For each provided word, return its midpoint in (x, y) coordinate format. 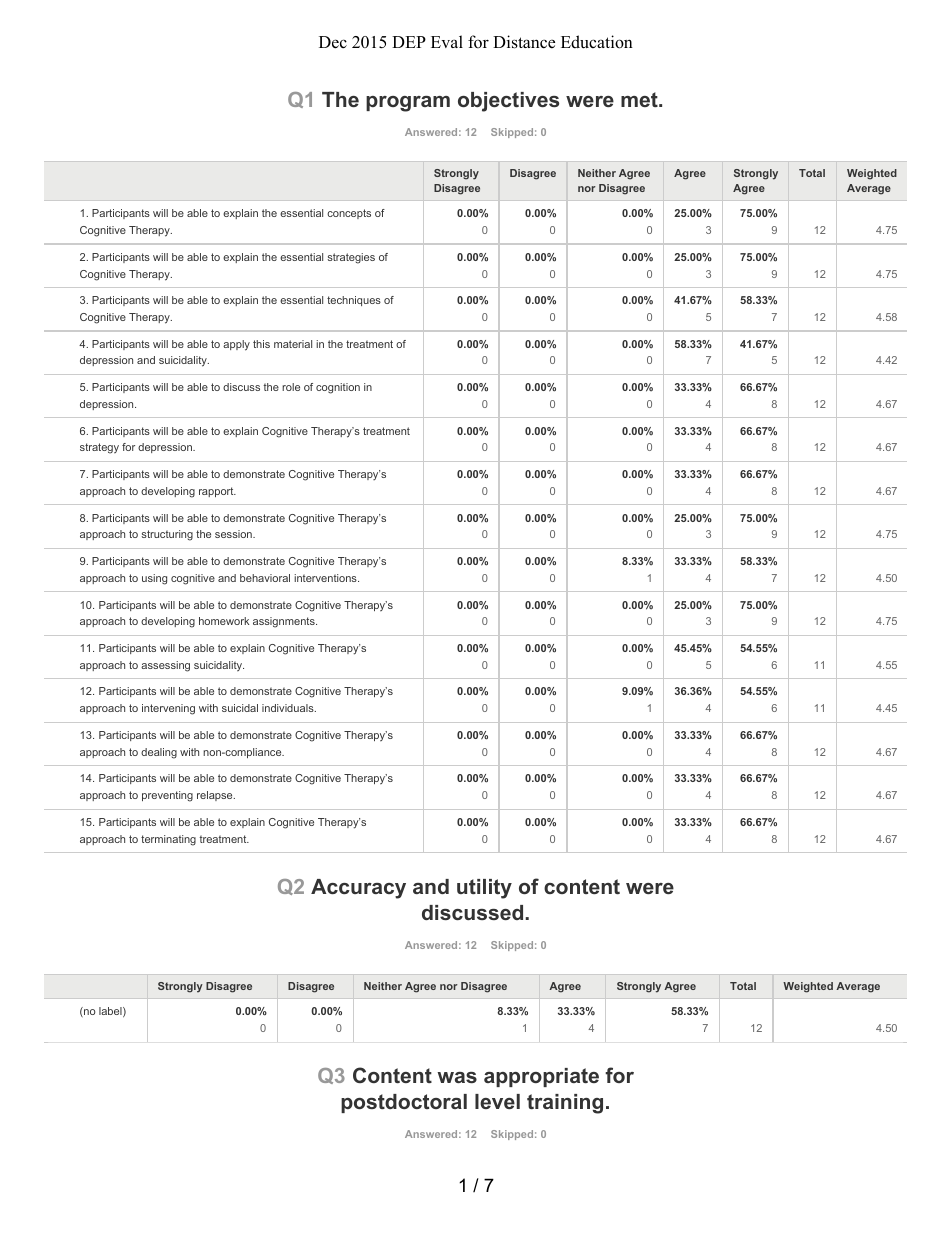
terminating (168, 840)
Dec (333, 42)
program (408, 104)
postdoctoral (404, 1103)
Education (597, 42)
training (565, 1104)
